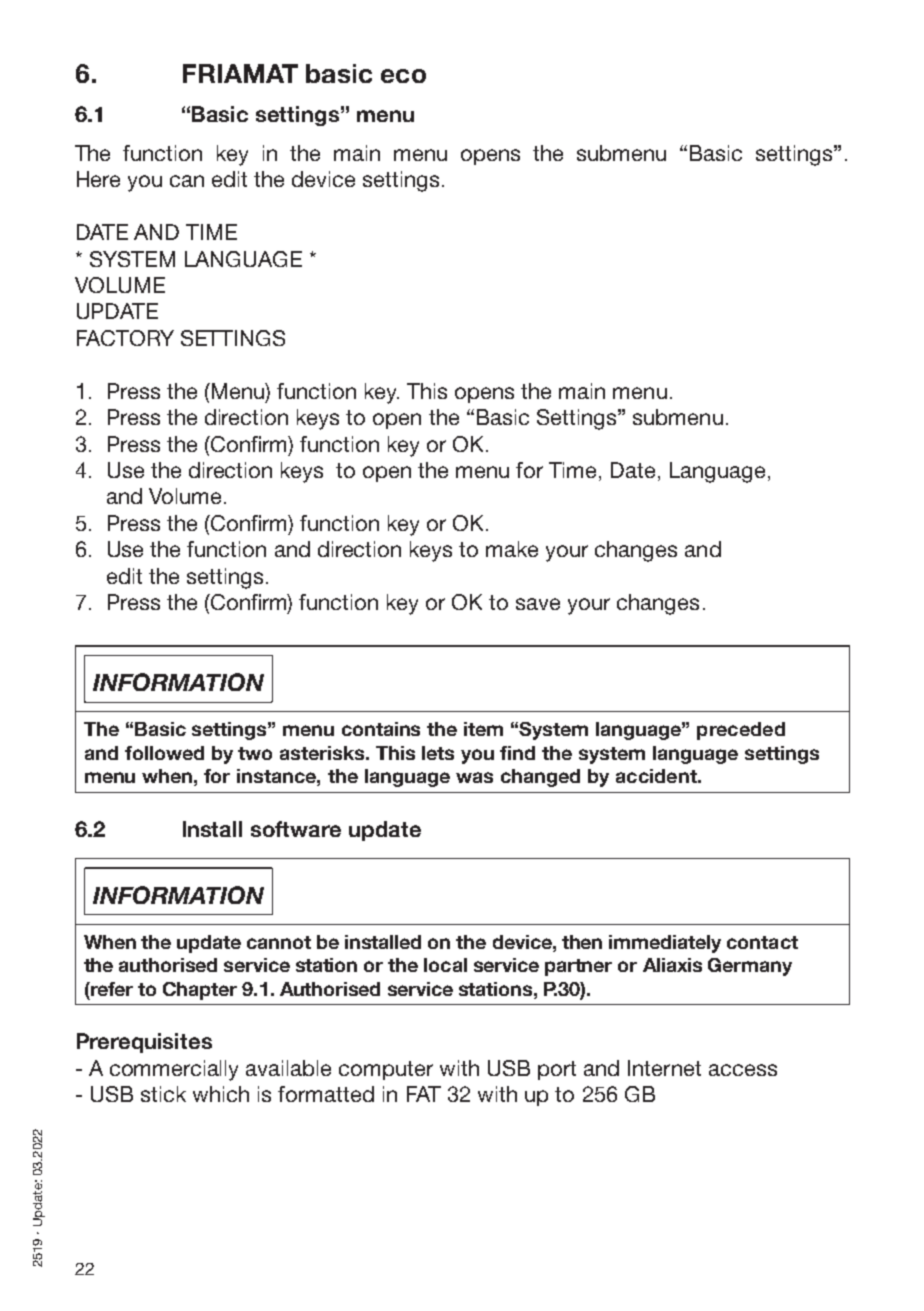 This document has width=924, height=1311. Describe the element at coordinates (296, 829) in the document. I see `software` at that location.
